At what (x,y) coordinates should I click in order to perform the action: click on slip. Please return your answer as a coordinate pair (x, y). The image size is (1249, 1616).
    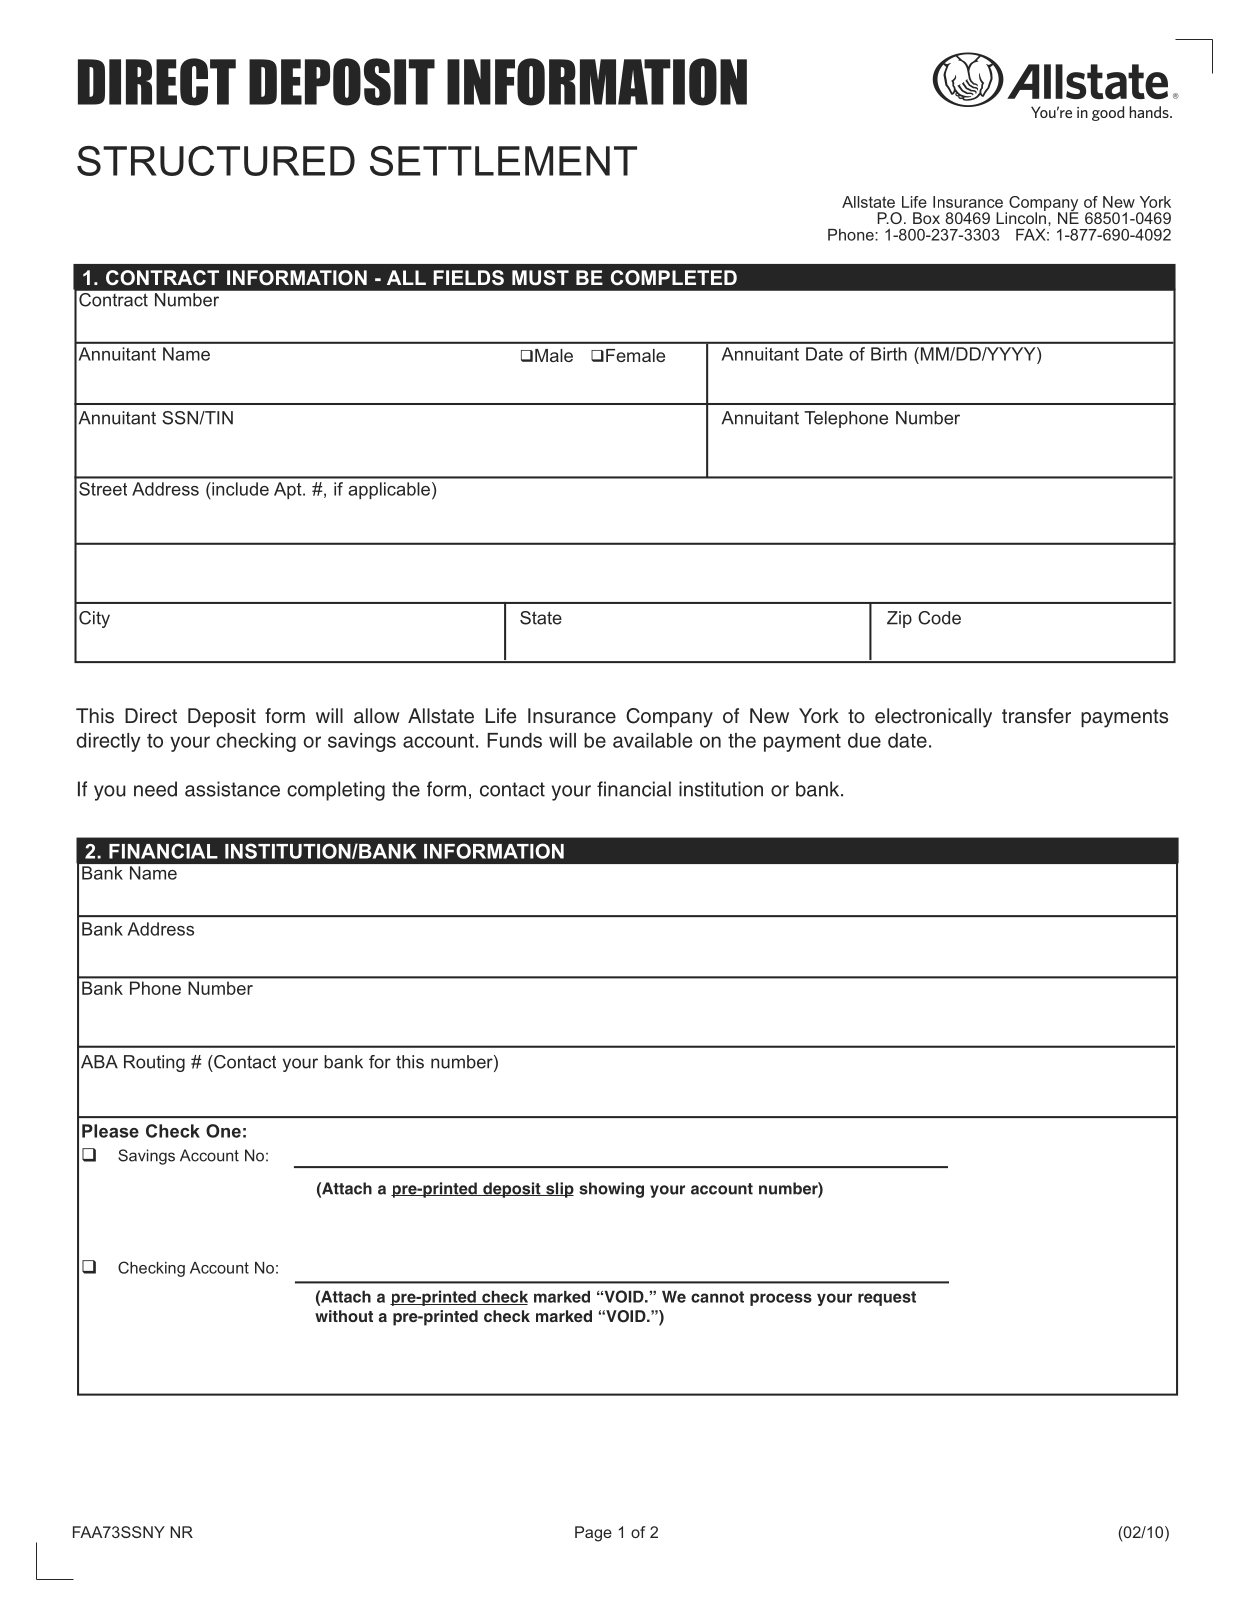
    Looking at the image, I should click on (559, 1190).
